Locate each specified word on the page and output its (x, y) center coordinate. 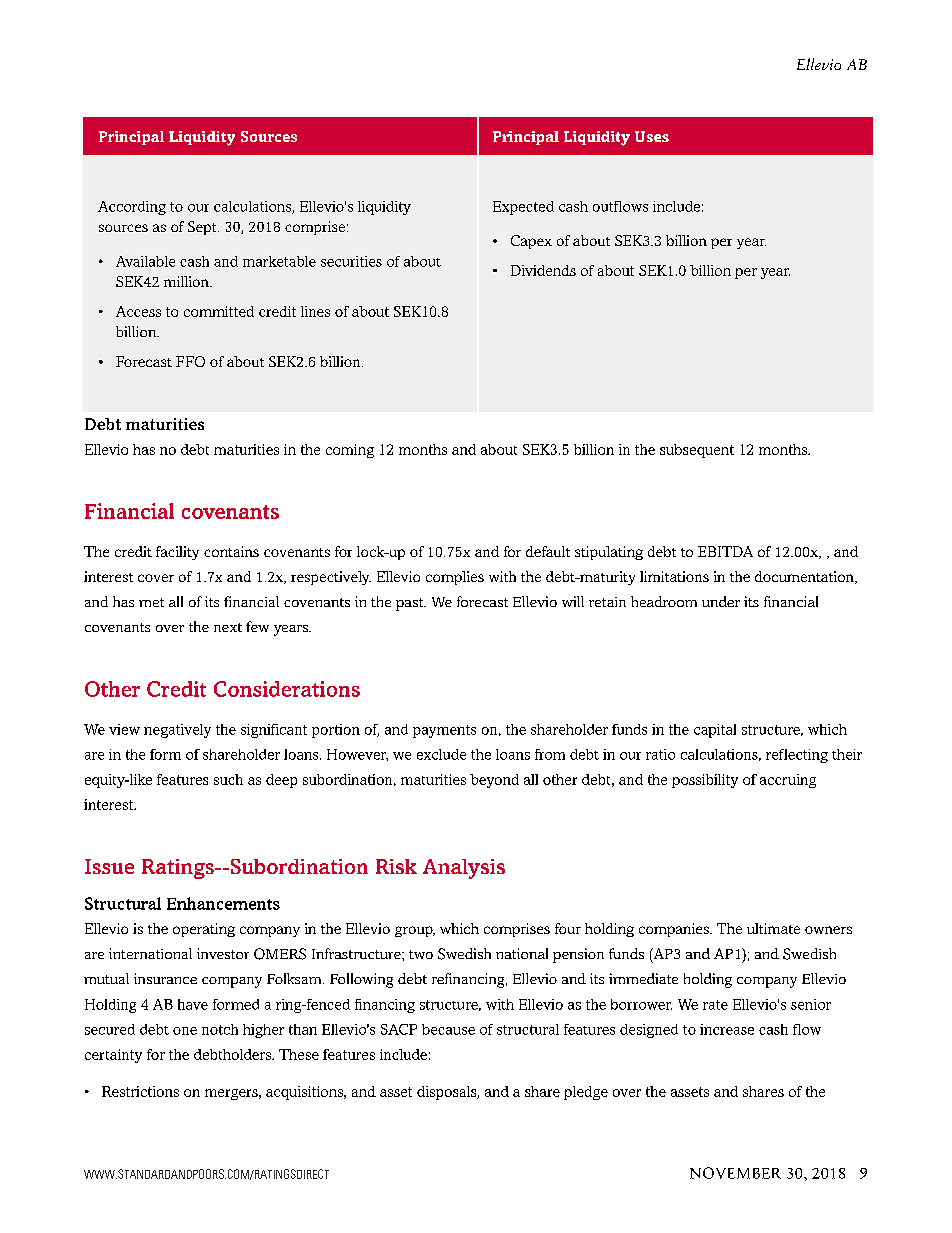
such (228, 779)
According (132, 208)
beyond (494, 781)
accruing (788, 781)
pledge (586, 1093)
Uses (652, 136)
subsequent (697, 451)
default (548, 551)
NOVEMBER (735, 1173)
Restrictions (140, 1091)
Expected (523, 208)
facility (177, 553)
